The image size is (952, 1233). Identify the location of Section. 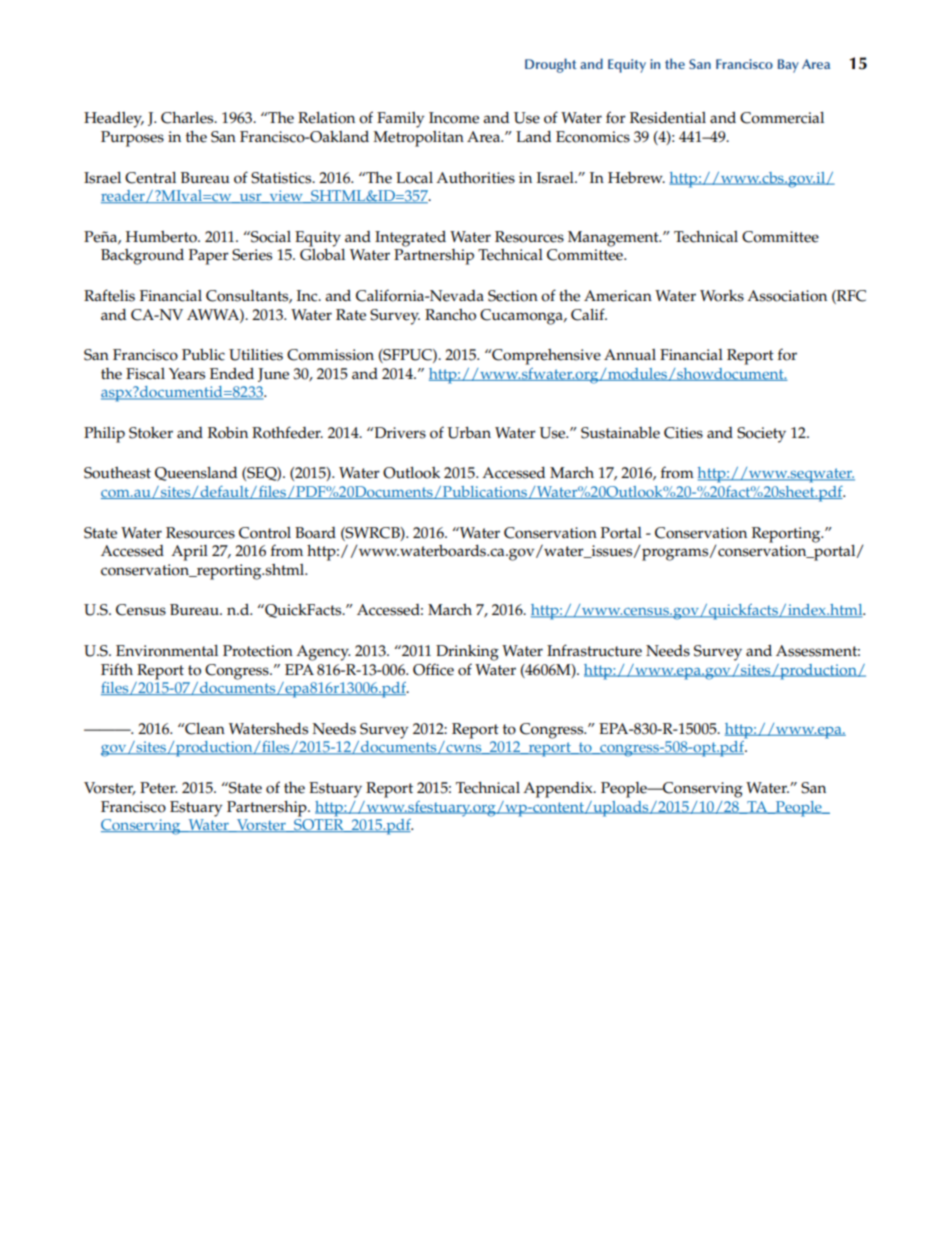
(513, 296).
